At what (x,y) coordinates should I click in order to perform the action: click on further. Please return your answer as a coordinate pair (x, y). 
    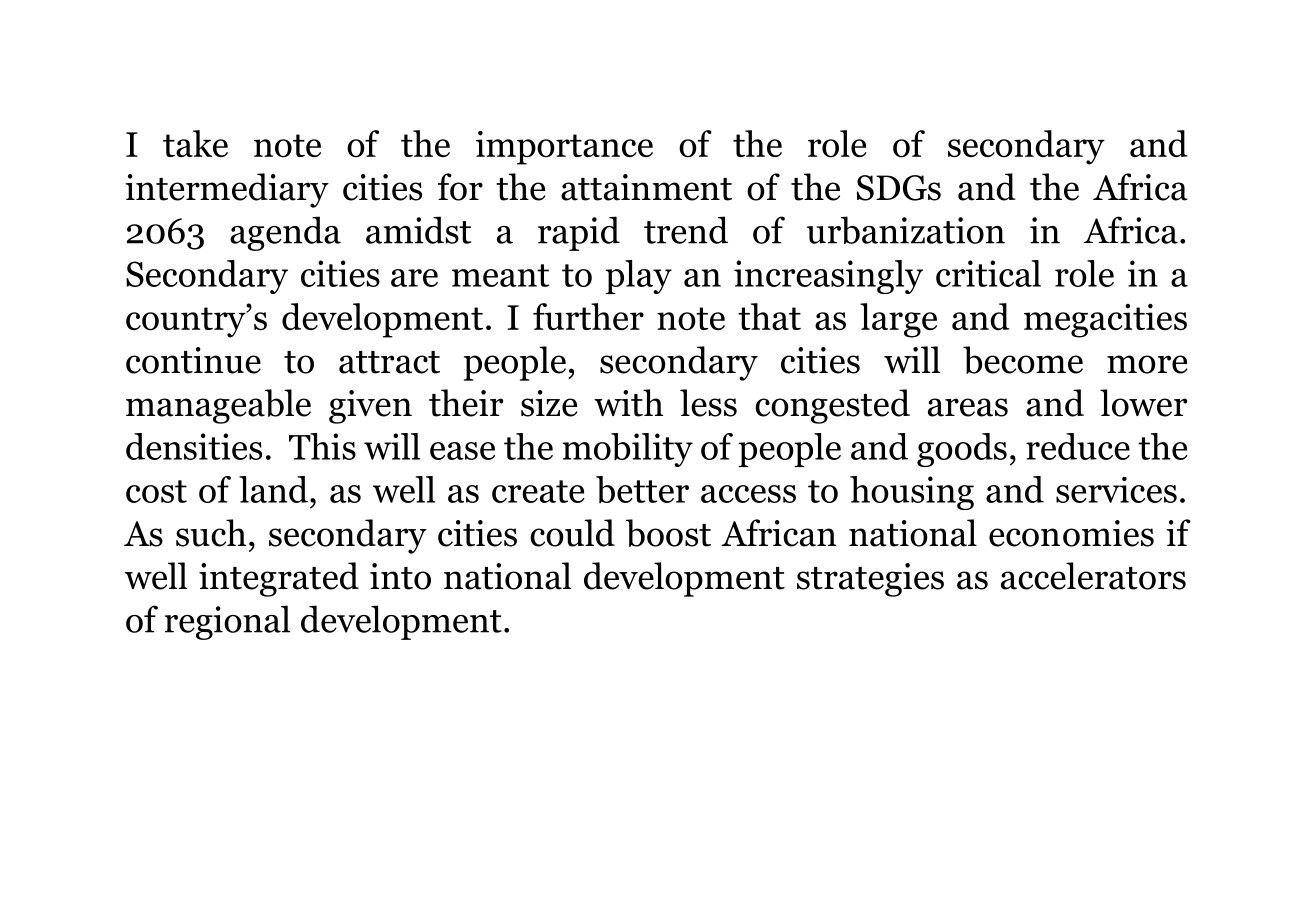
    Looking at the image, I should click on (588, 316).
